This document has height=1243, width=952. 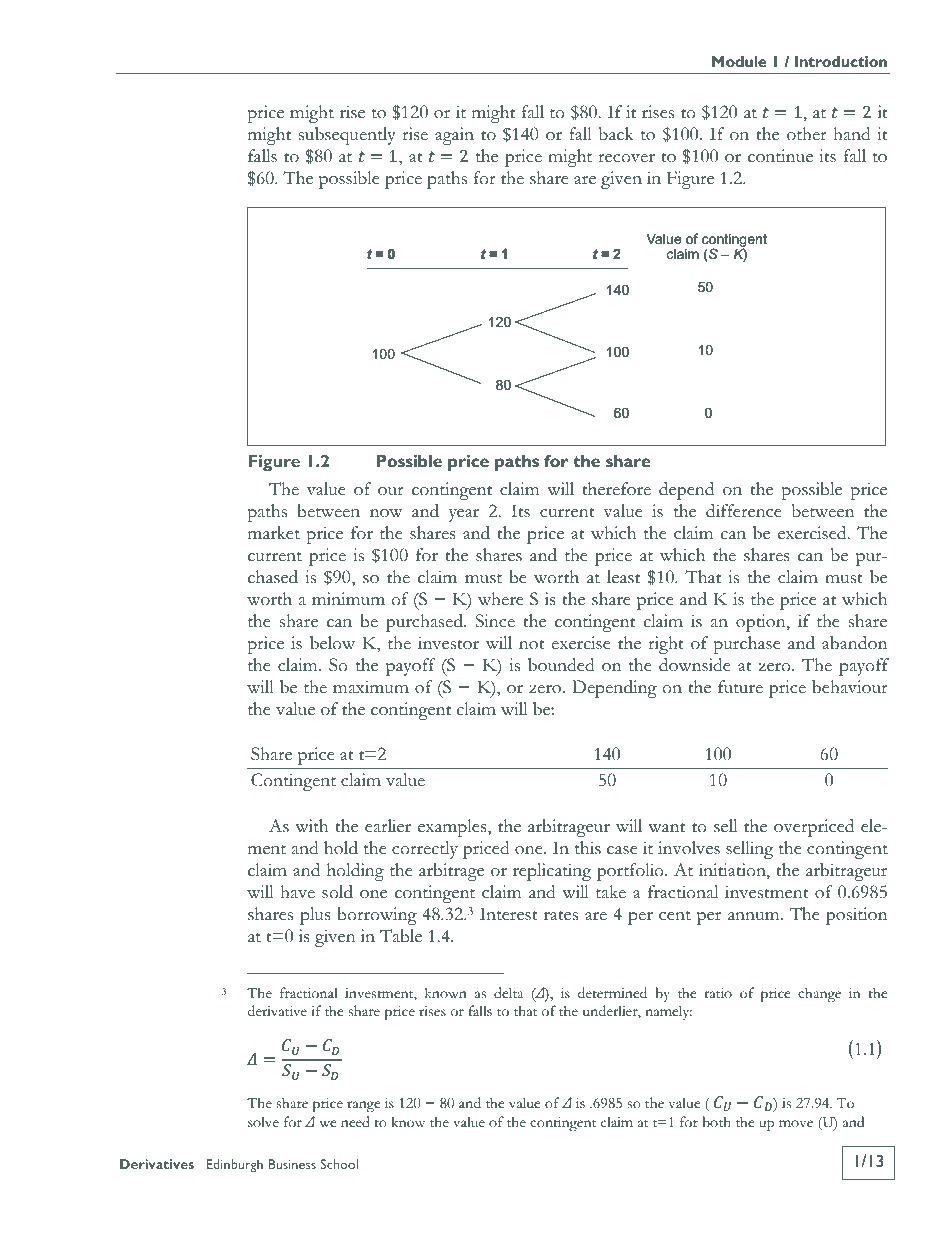 What do you see at coordinates (807, 134) in the document?
I see `other` at bounding box center [807, 134].
